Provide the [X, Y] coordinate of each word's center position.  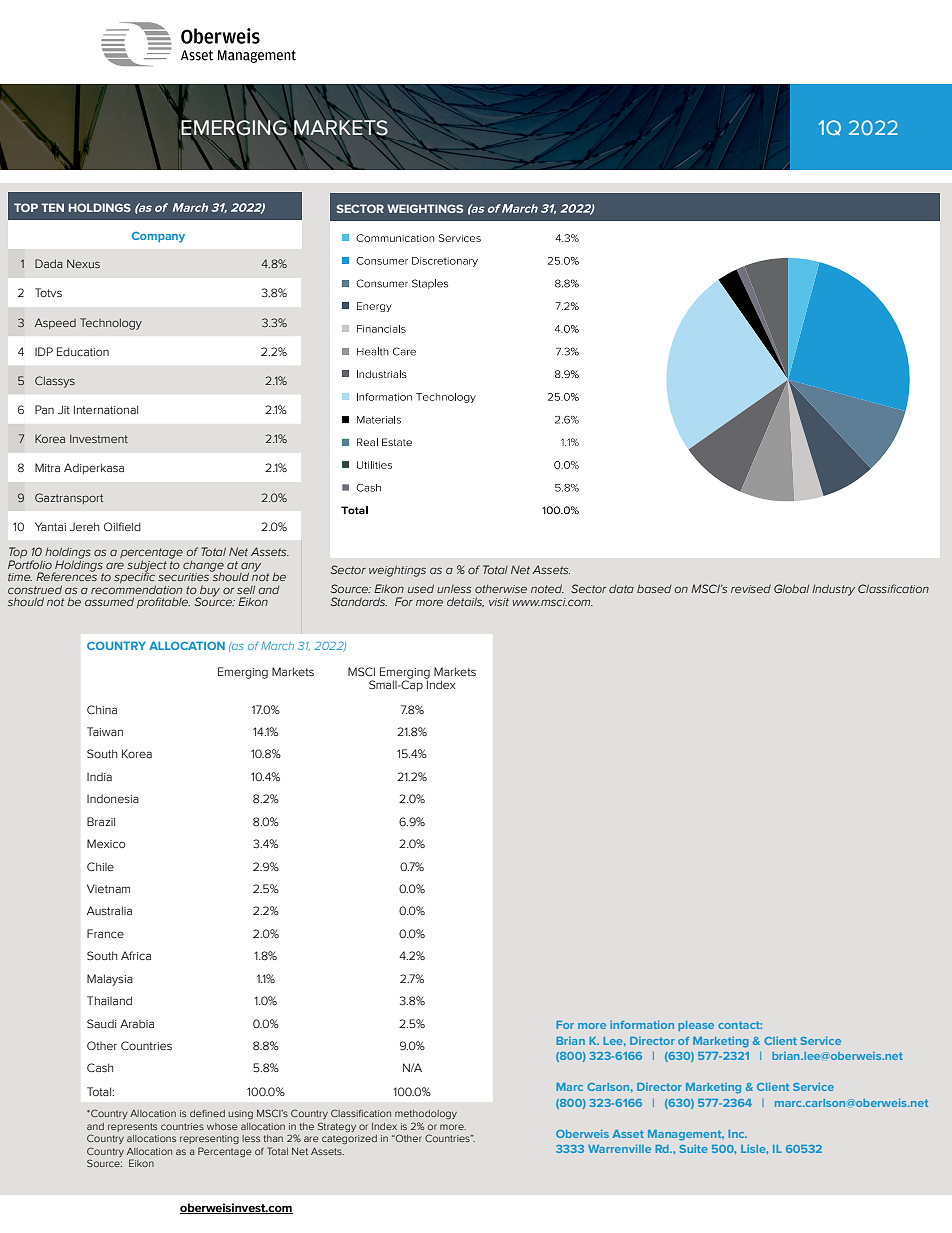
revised [751, 588]
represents [132, 1127]
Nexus [83, 263]
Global [791, 588]
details [465, 602]
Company [158, 237]
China [102, 709]
